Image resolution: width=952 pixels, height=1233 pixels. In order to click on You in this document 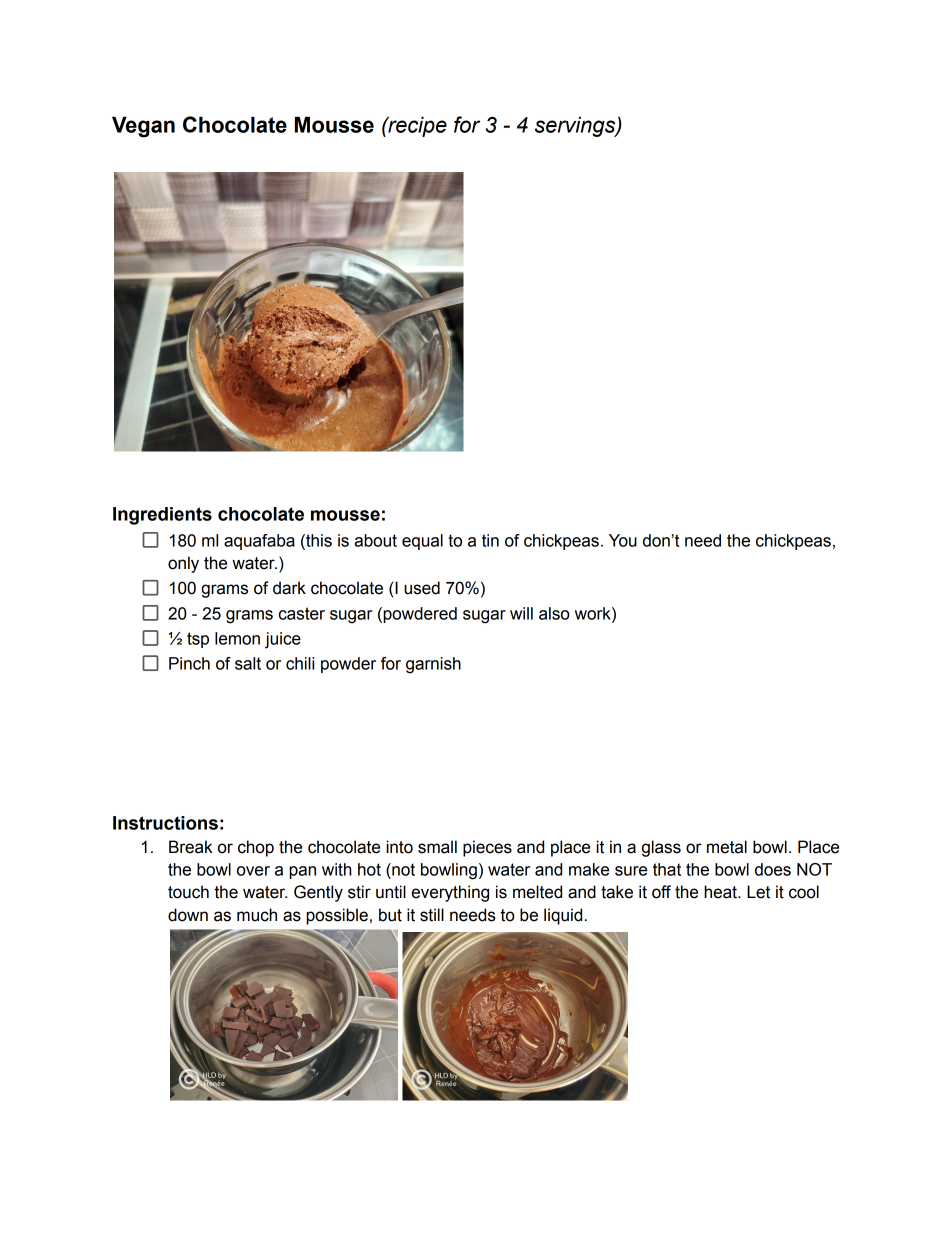, I will do `click(623, 540)`.
